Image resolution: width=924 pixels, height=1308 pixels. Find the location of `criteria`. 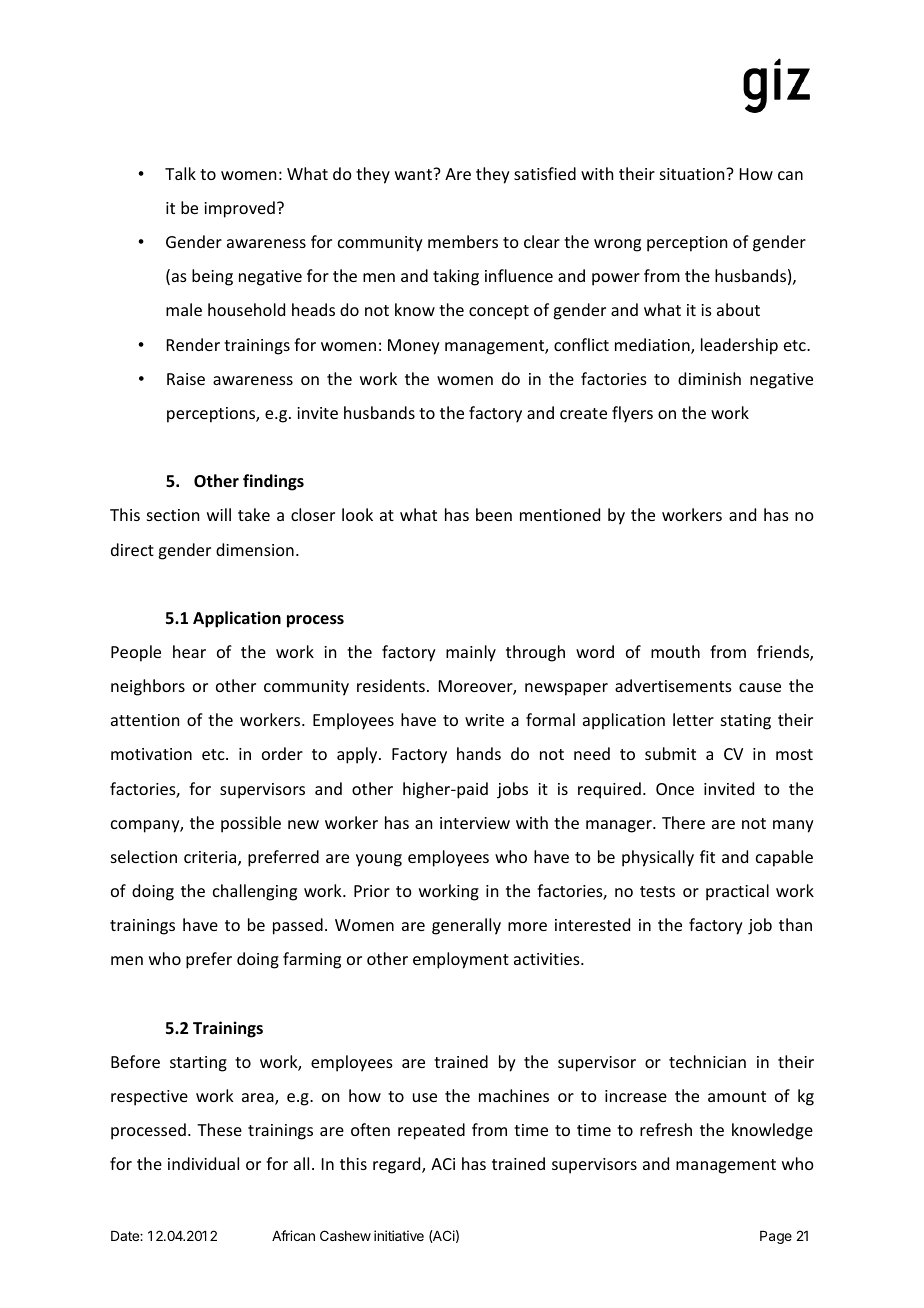

criteria is located at coordinates (211, 858).
